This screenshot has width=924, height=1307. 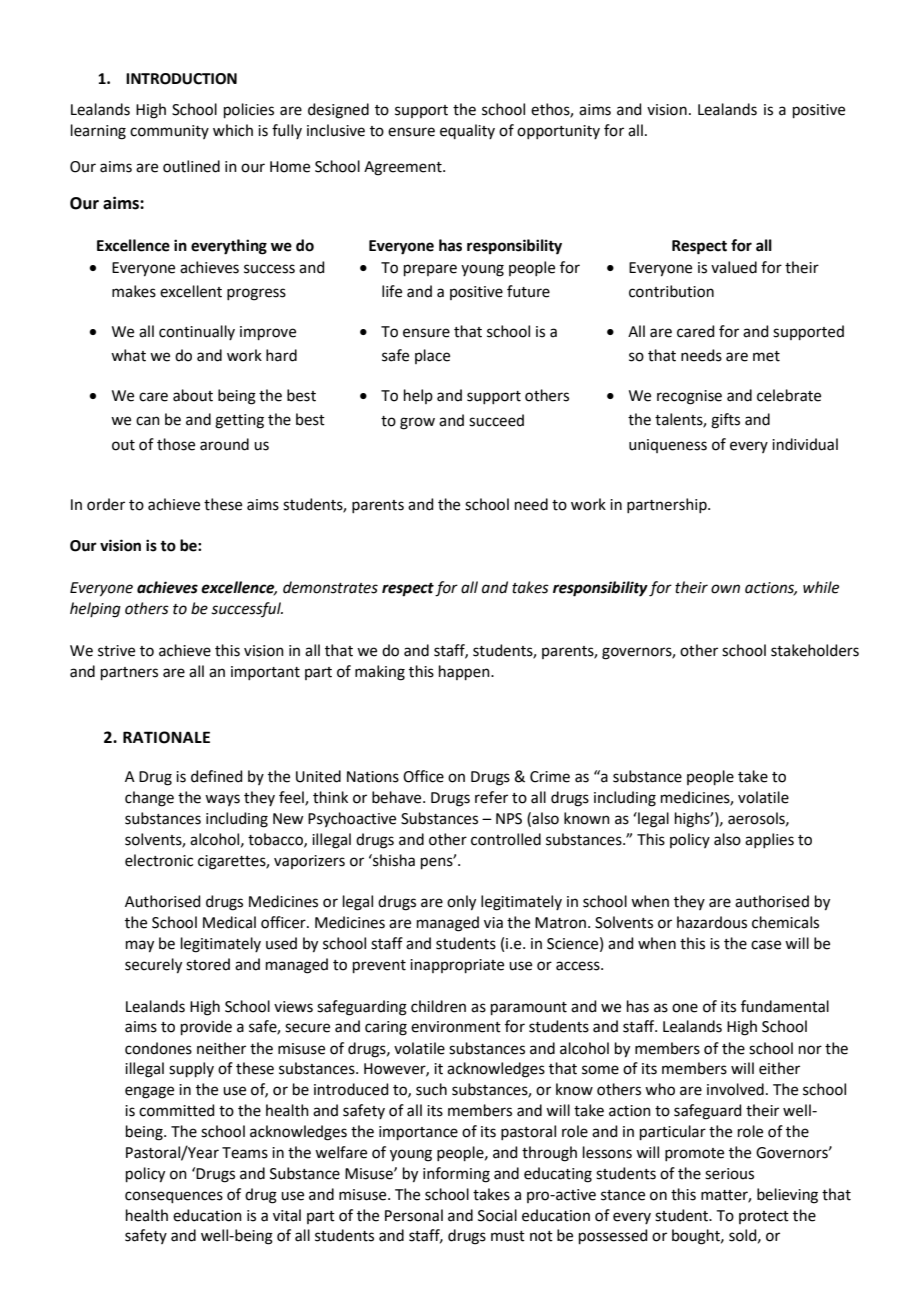 I want to click on community, so click(x=169, y=132).
